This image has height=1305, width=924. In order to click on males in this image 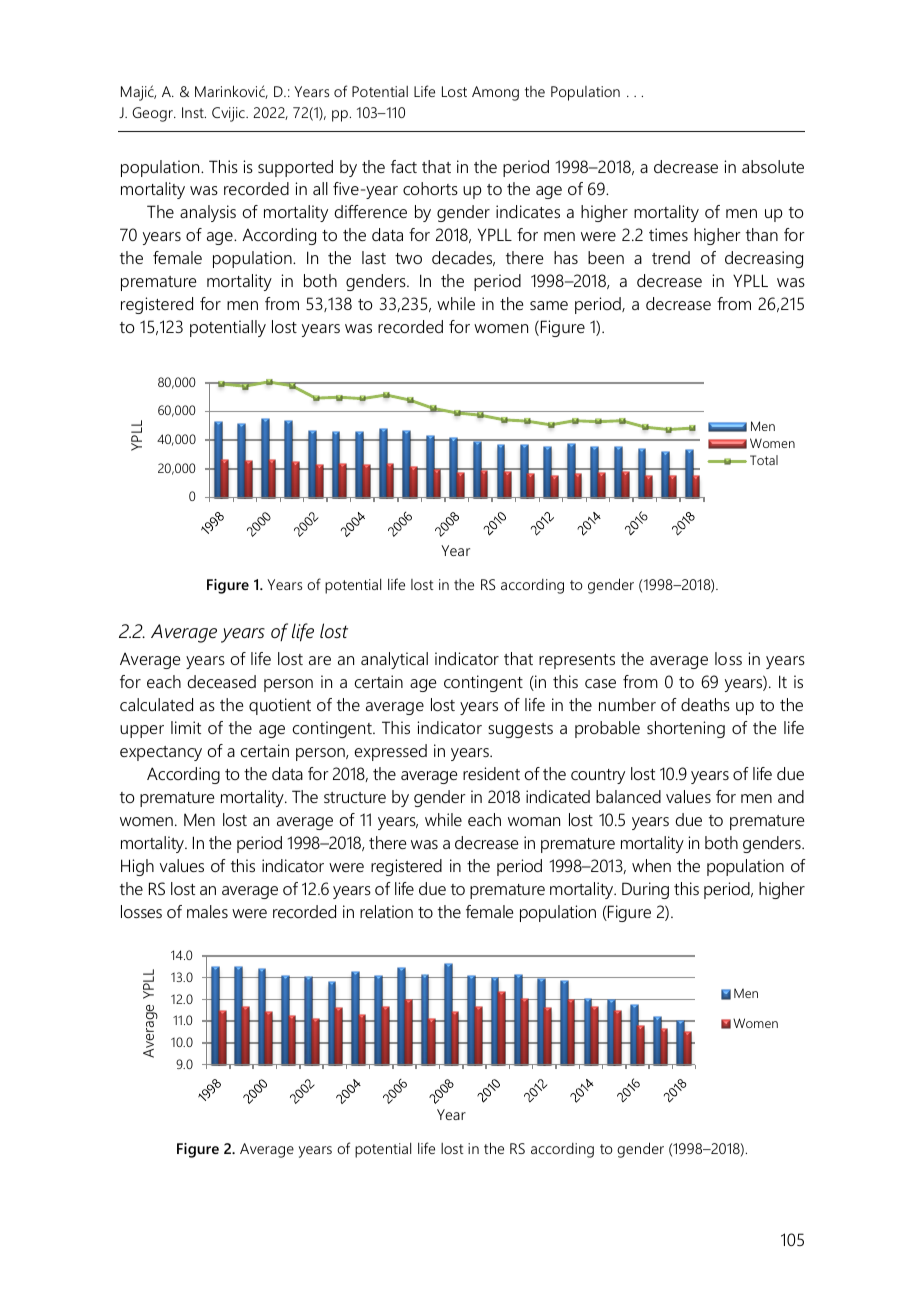, I will do `click(207, 911)`.
